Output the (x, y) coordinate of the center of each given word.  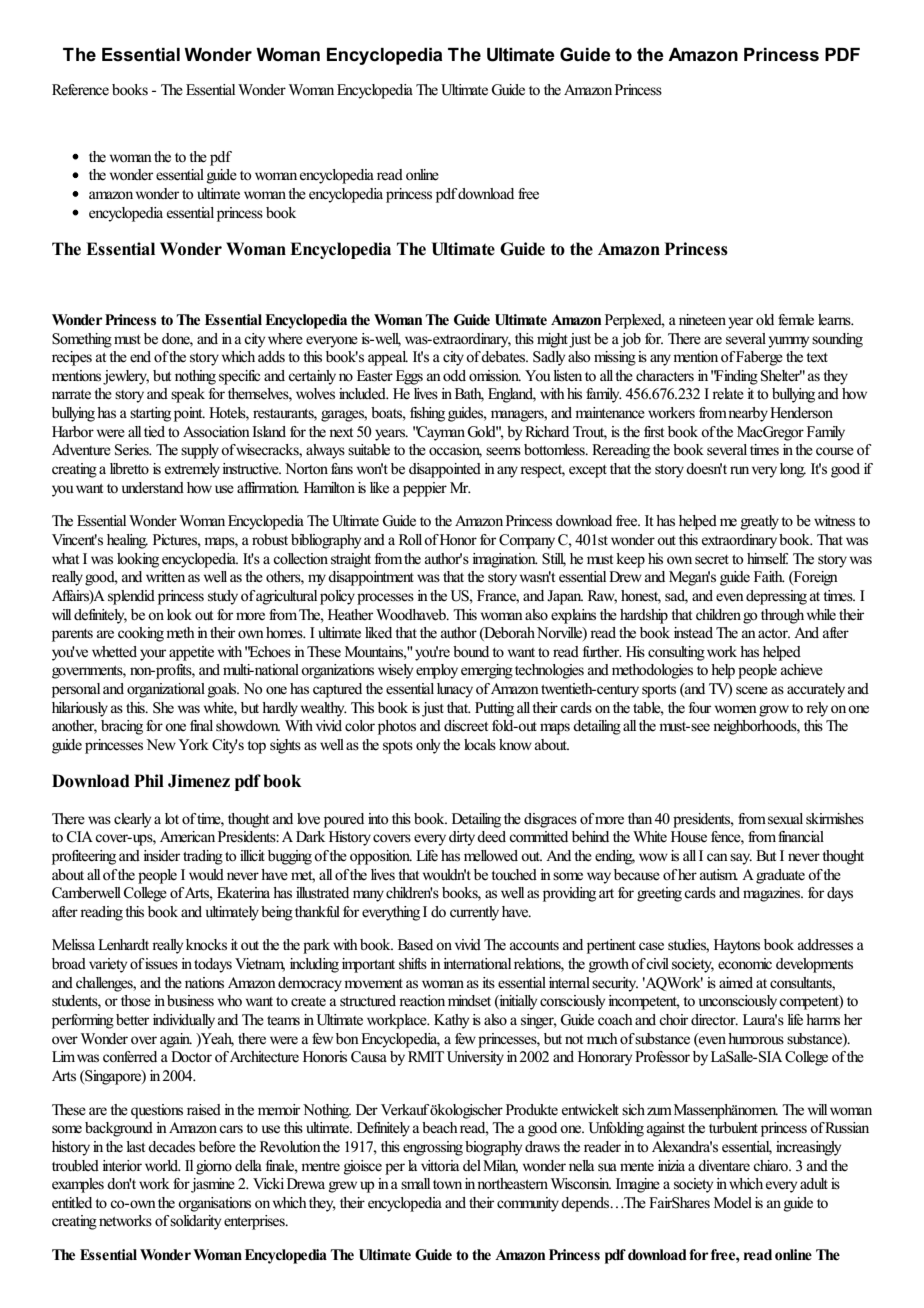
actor (774, 634)
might (552, 340)
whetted (114, 651)
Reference (80, 90)
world (163, 1165)
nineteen (702, 320)
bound (471, 652)
